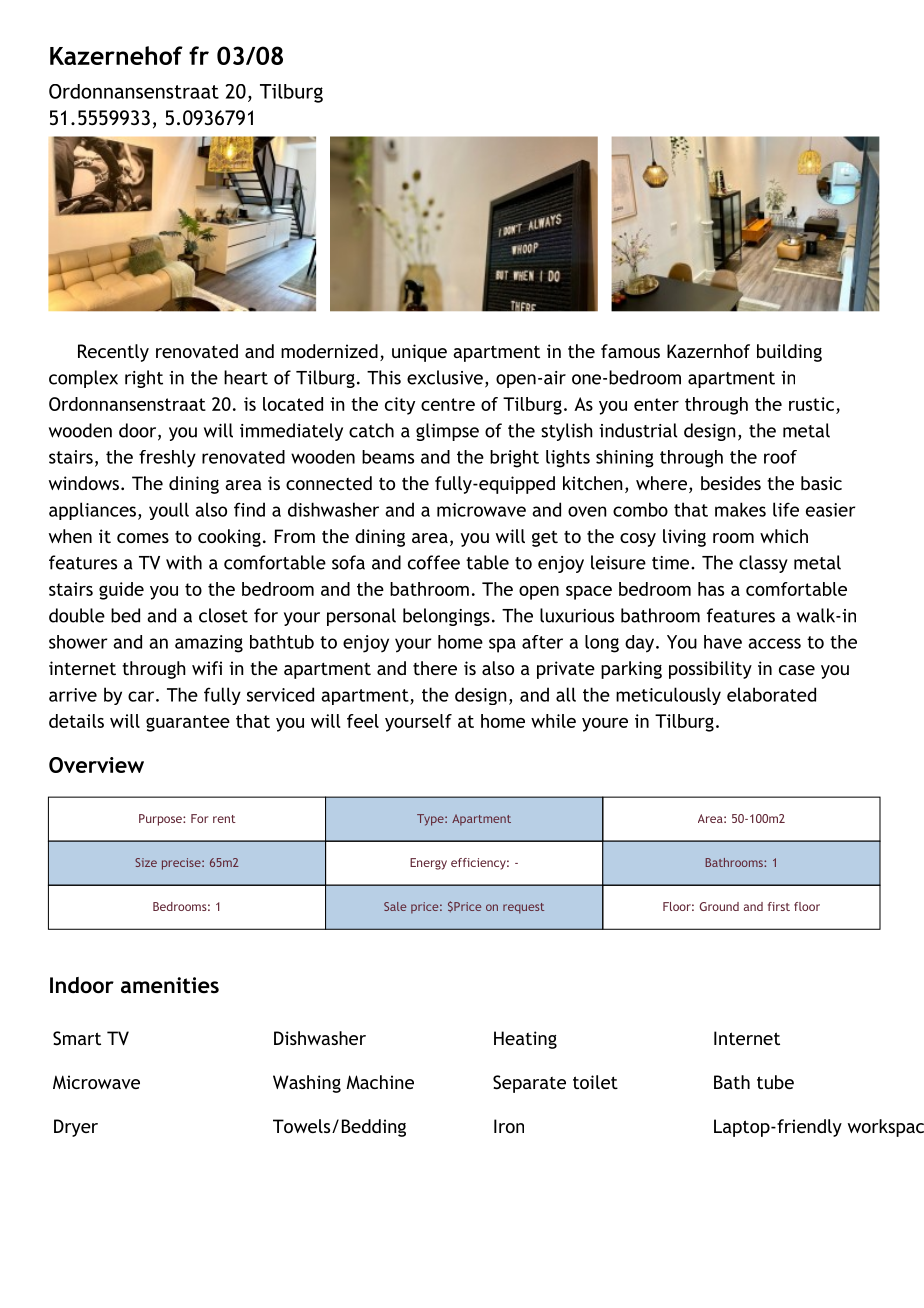  I want to click on Recently, so click(113, 353).
